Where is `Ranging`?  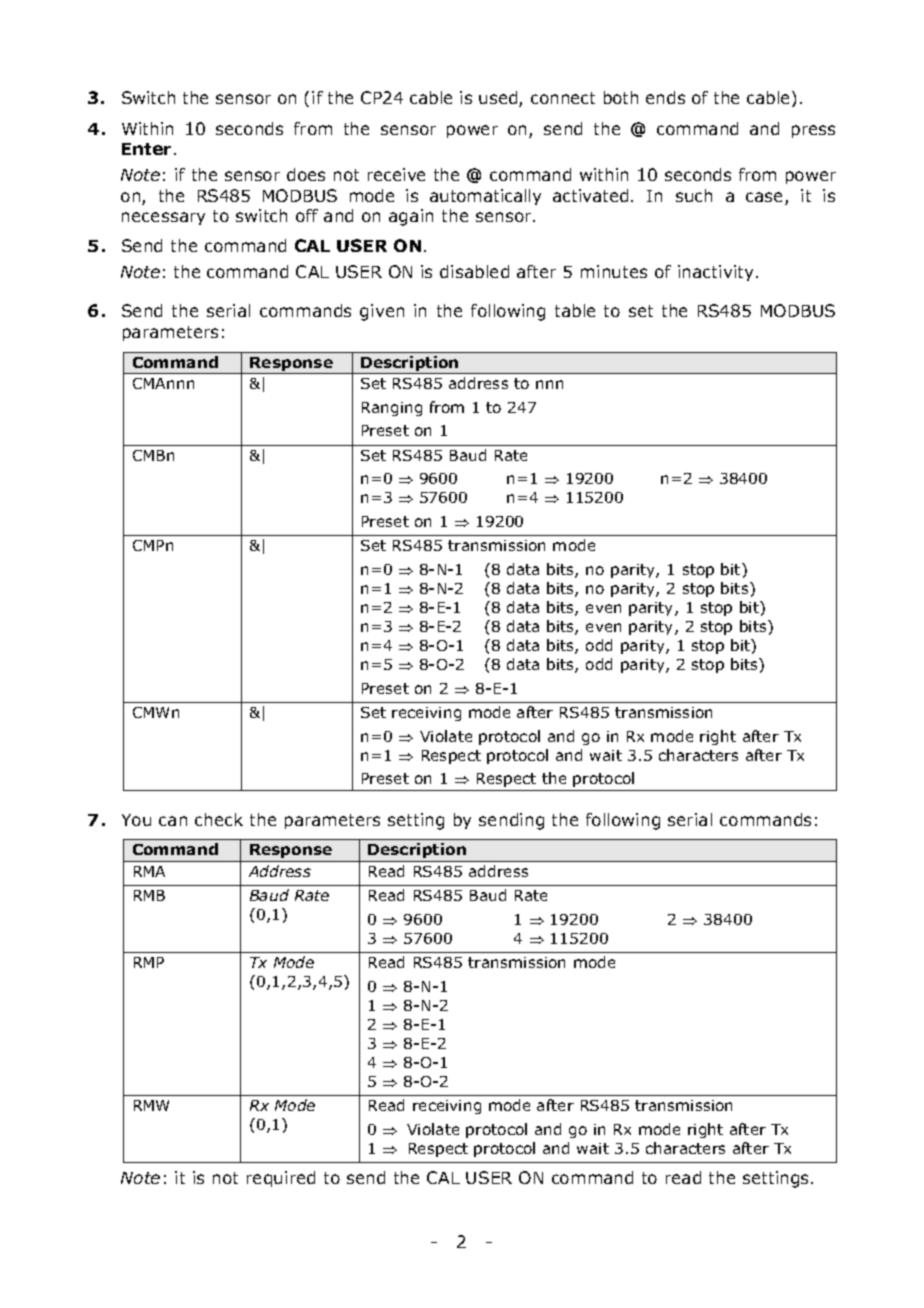 Ranging is located at coordinates (392, 409).
